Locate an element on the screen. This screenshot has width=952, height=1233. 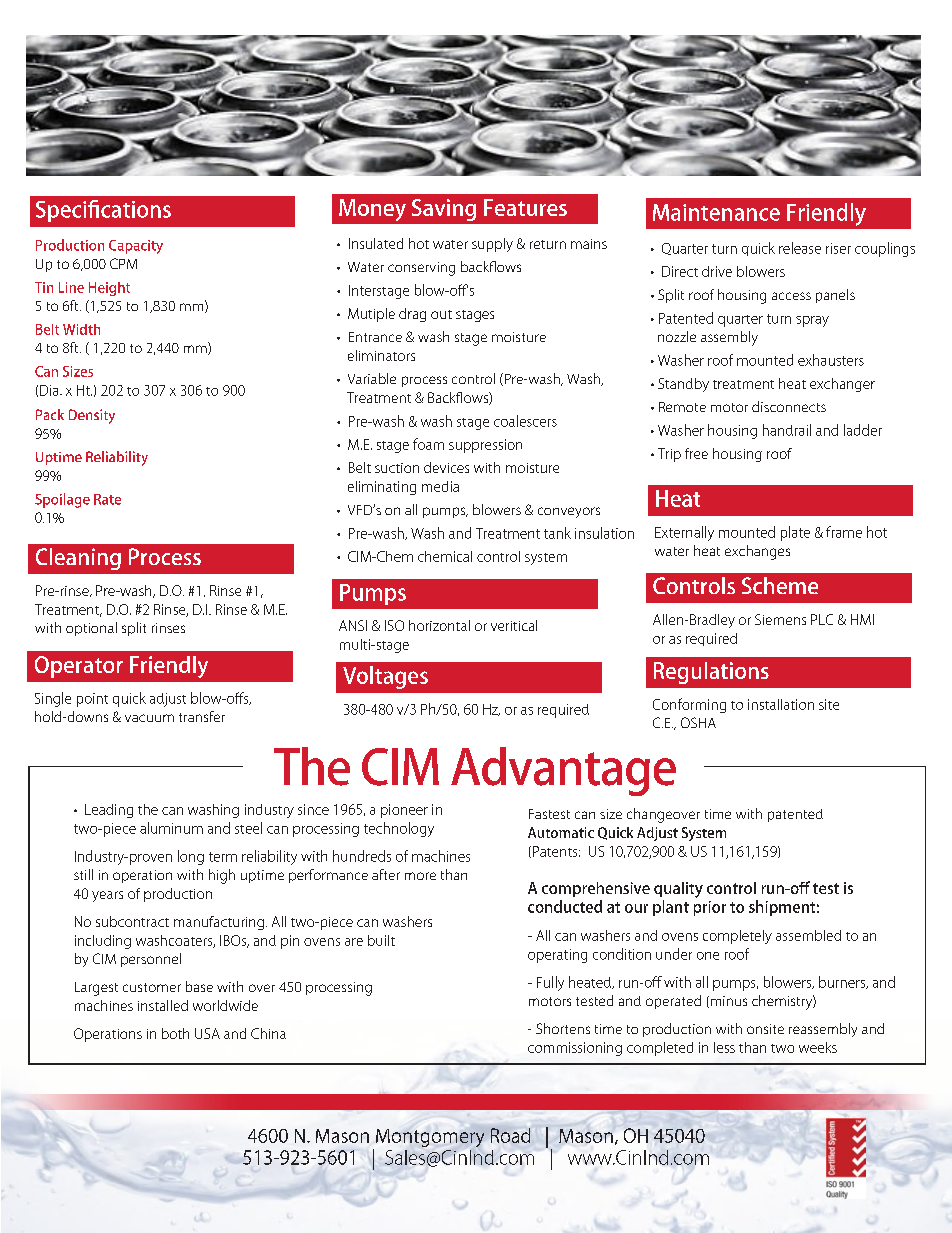
suppression is located at coordinates (485, 446).
